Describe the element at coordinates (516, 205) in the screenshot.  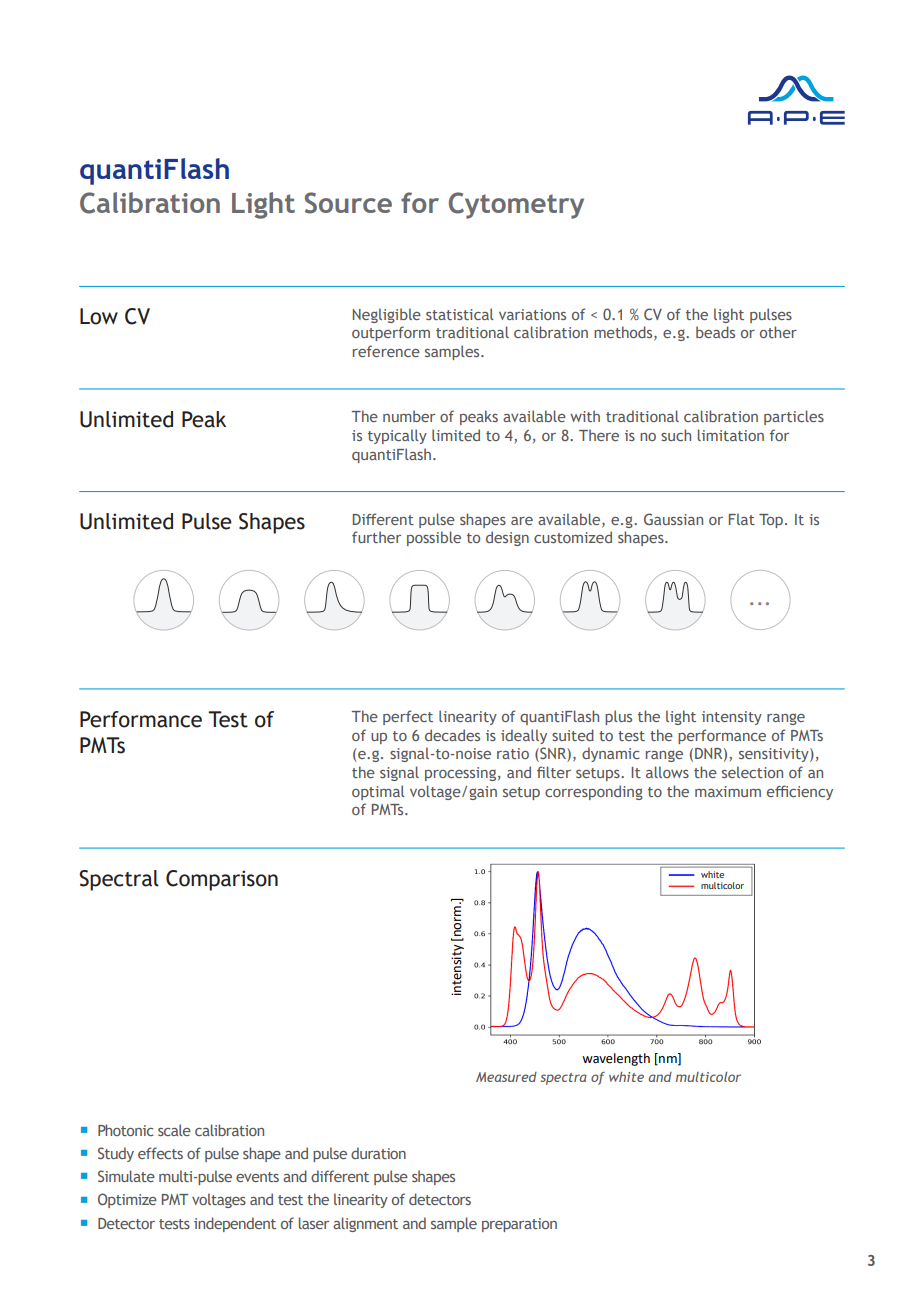
I see `Cytometry` at that location.
